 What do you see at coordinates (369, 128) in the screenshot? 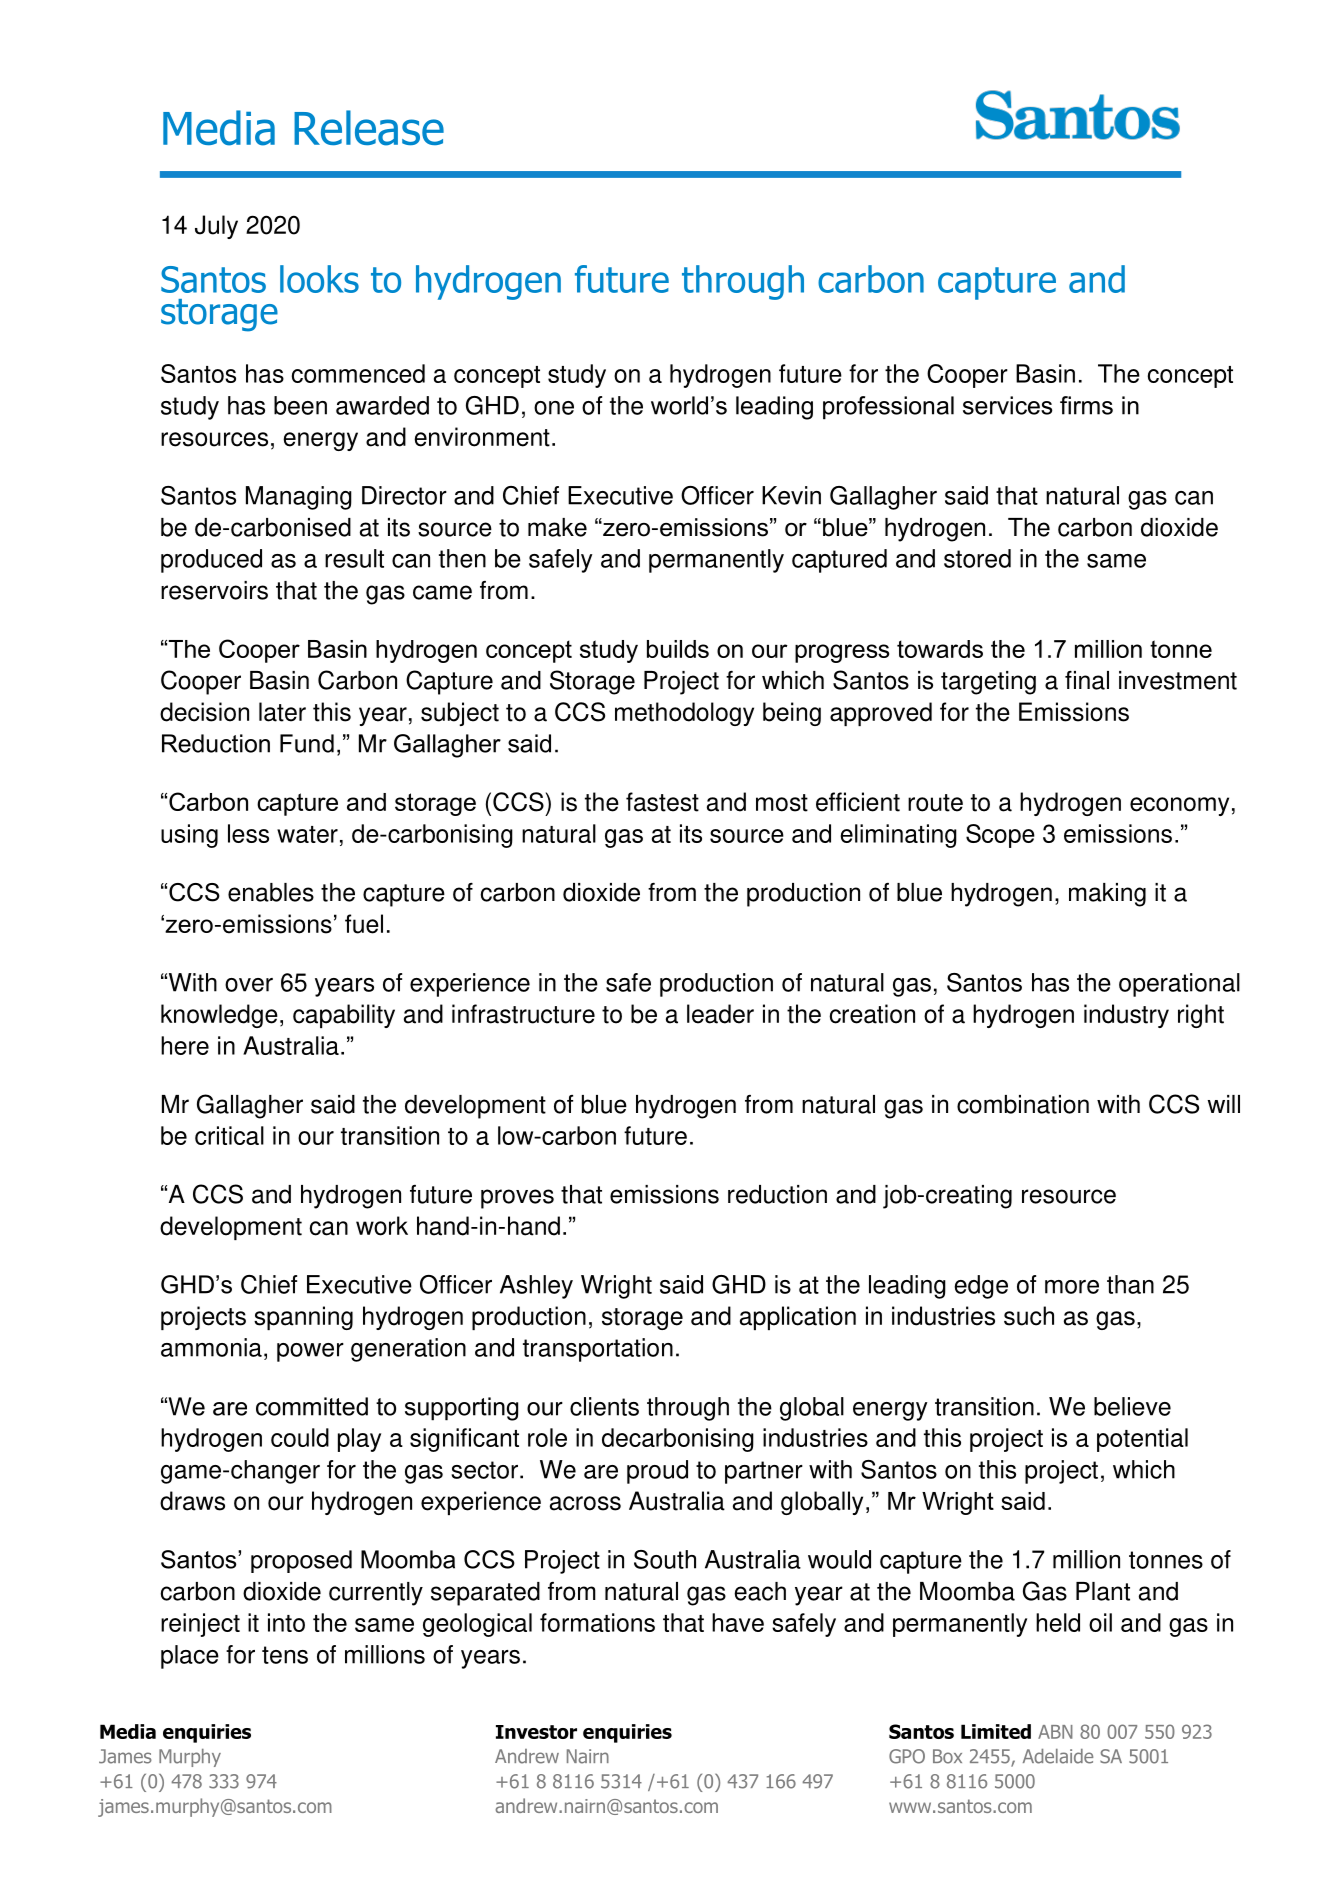
I see `Release` at bounding box center [369, 128].
